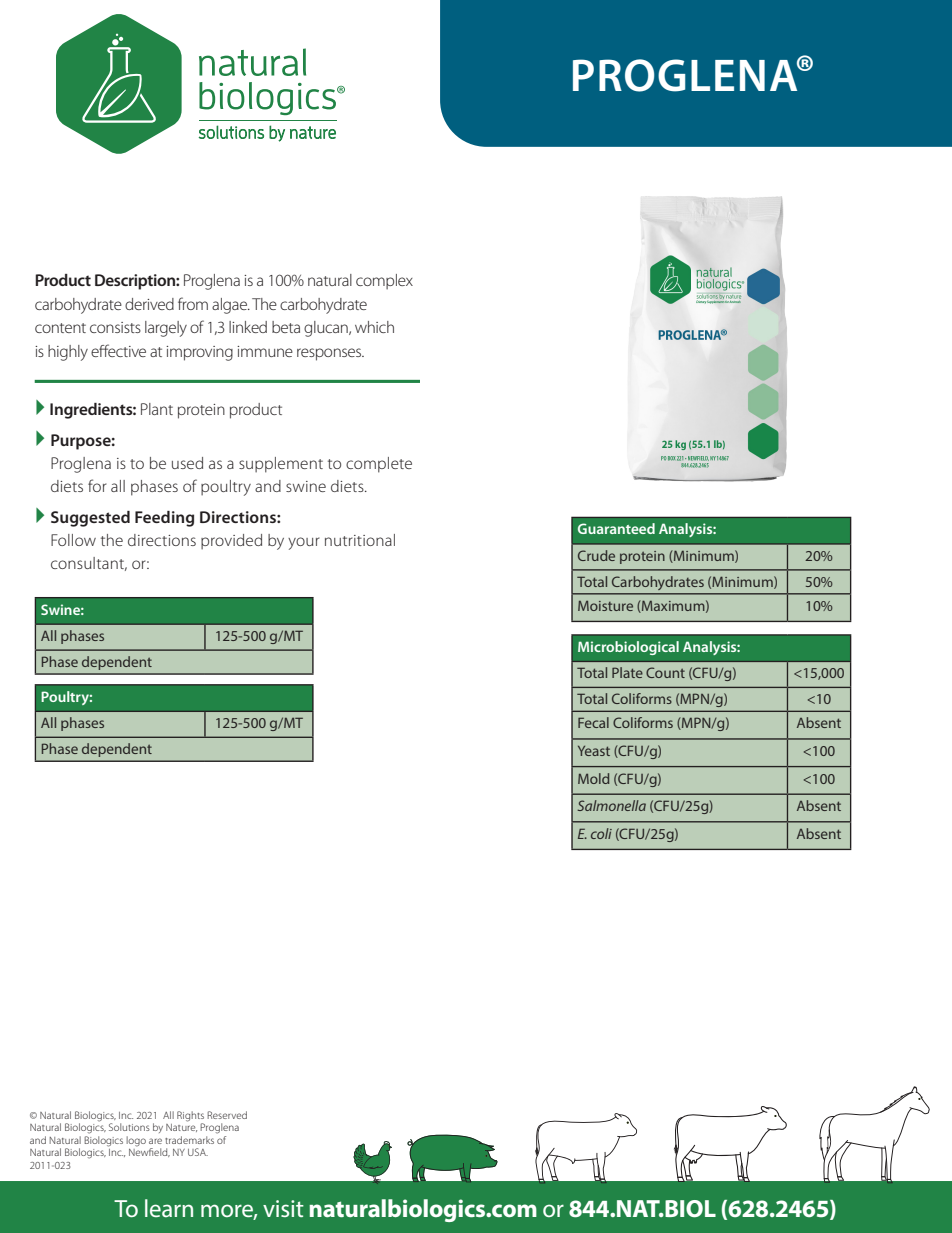  Describe the element at coordinates (594, 751) in the image. I see `Yeast` at that location.
